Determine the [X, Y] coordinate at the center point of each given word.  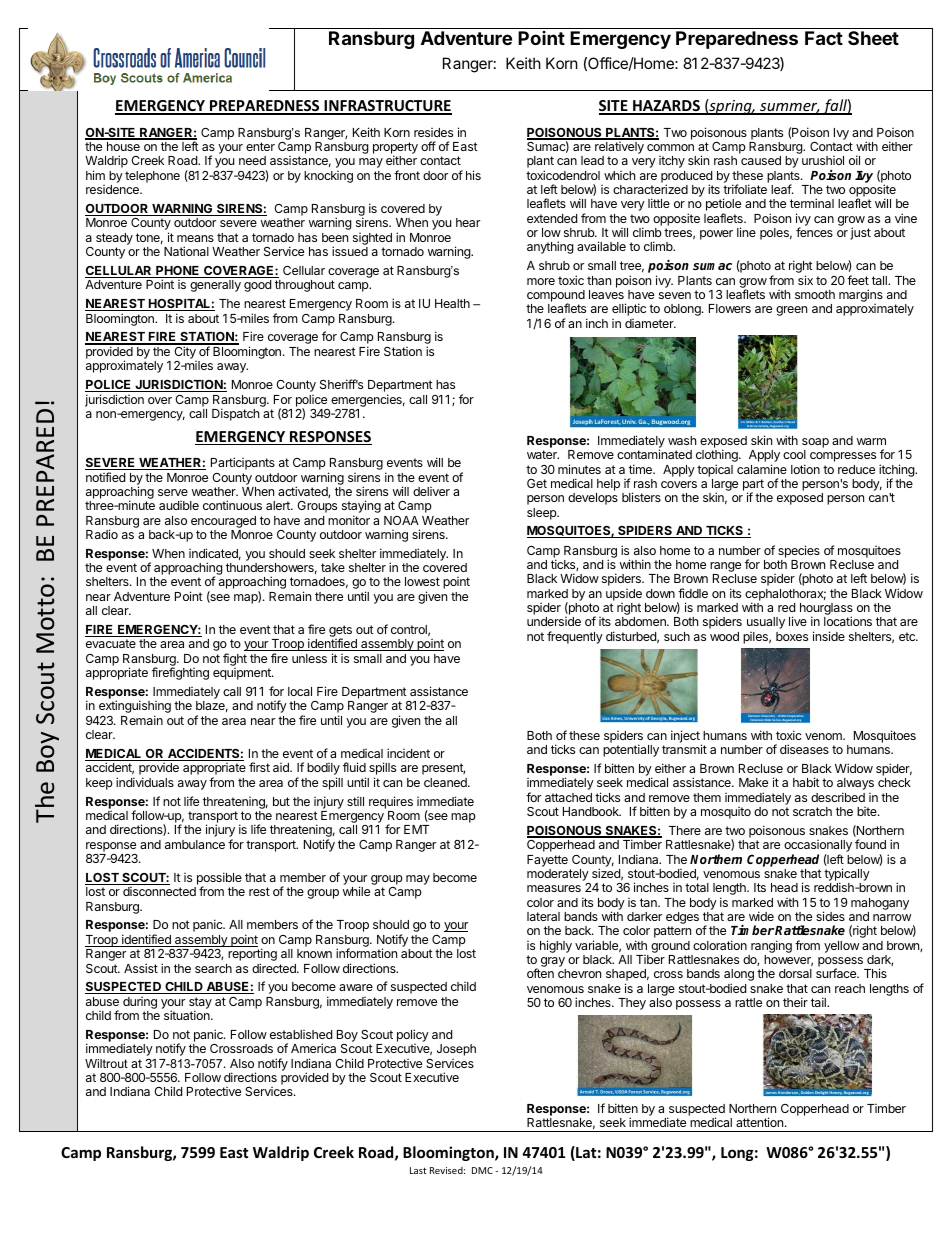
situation [188, 1015]
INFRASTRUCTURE [387, 107]
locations [848, 621]
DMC [482, 1170]
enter [260, 146]
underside [554, 621]
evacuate [111, 643]
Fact [824, 38]
